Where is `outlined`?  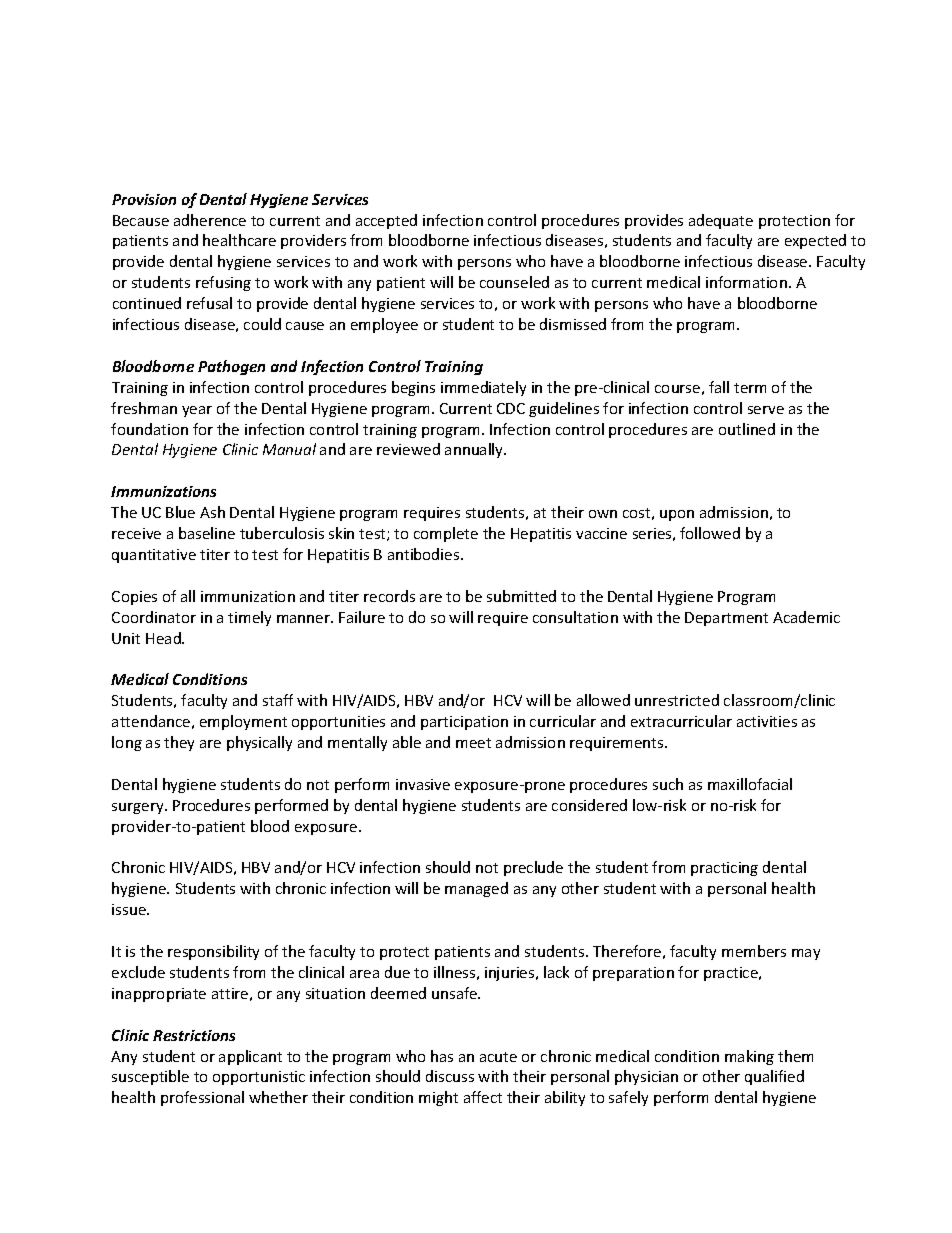
outlined is located at coordinates (747, 429).
